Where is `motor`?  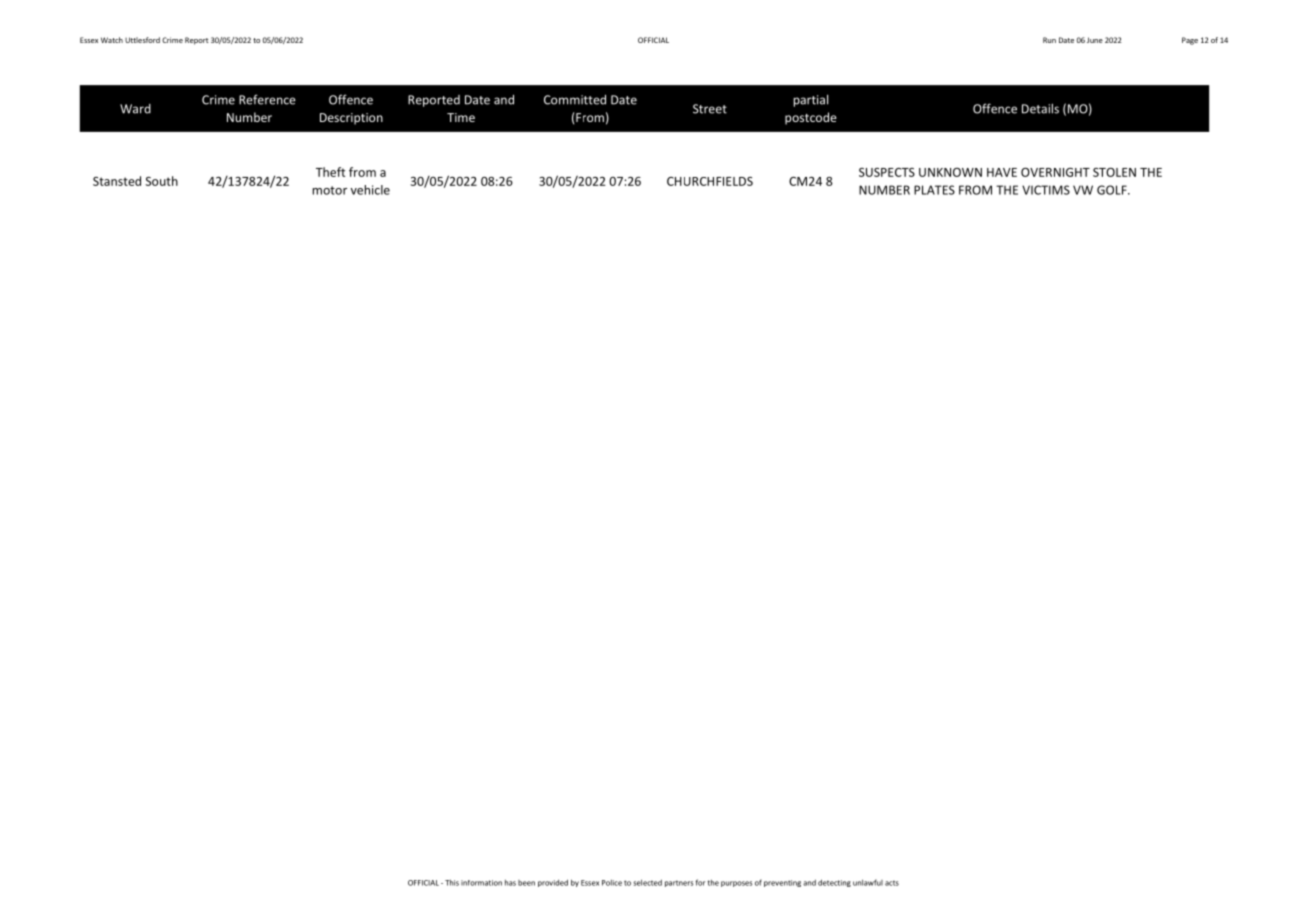 motor is located at coordinates (329, 190).
